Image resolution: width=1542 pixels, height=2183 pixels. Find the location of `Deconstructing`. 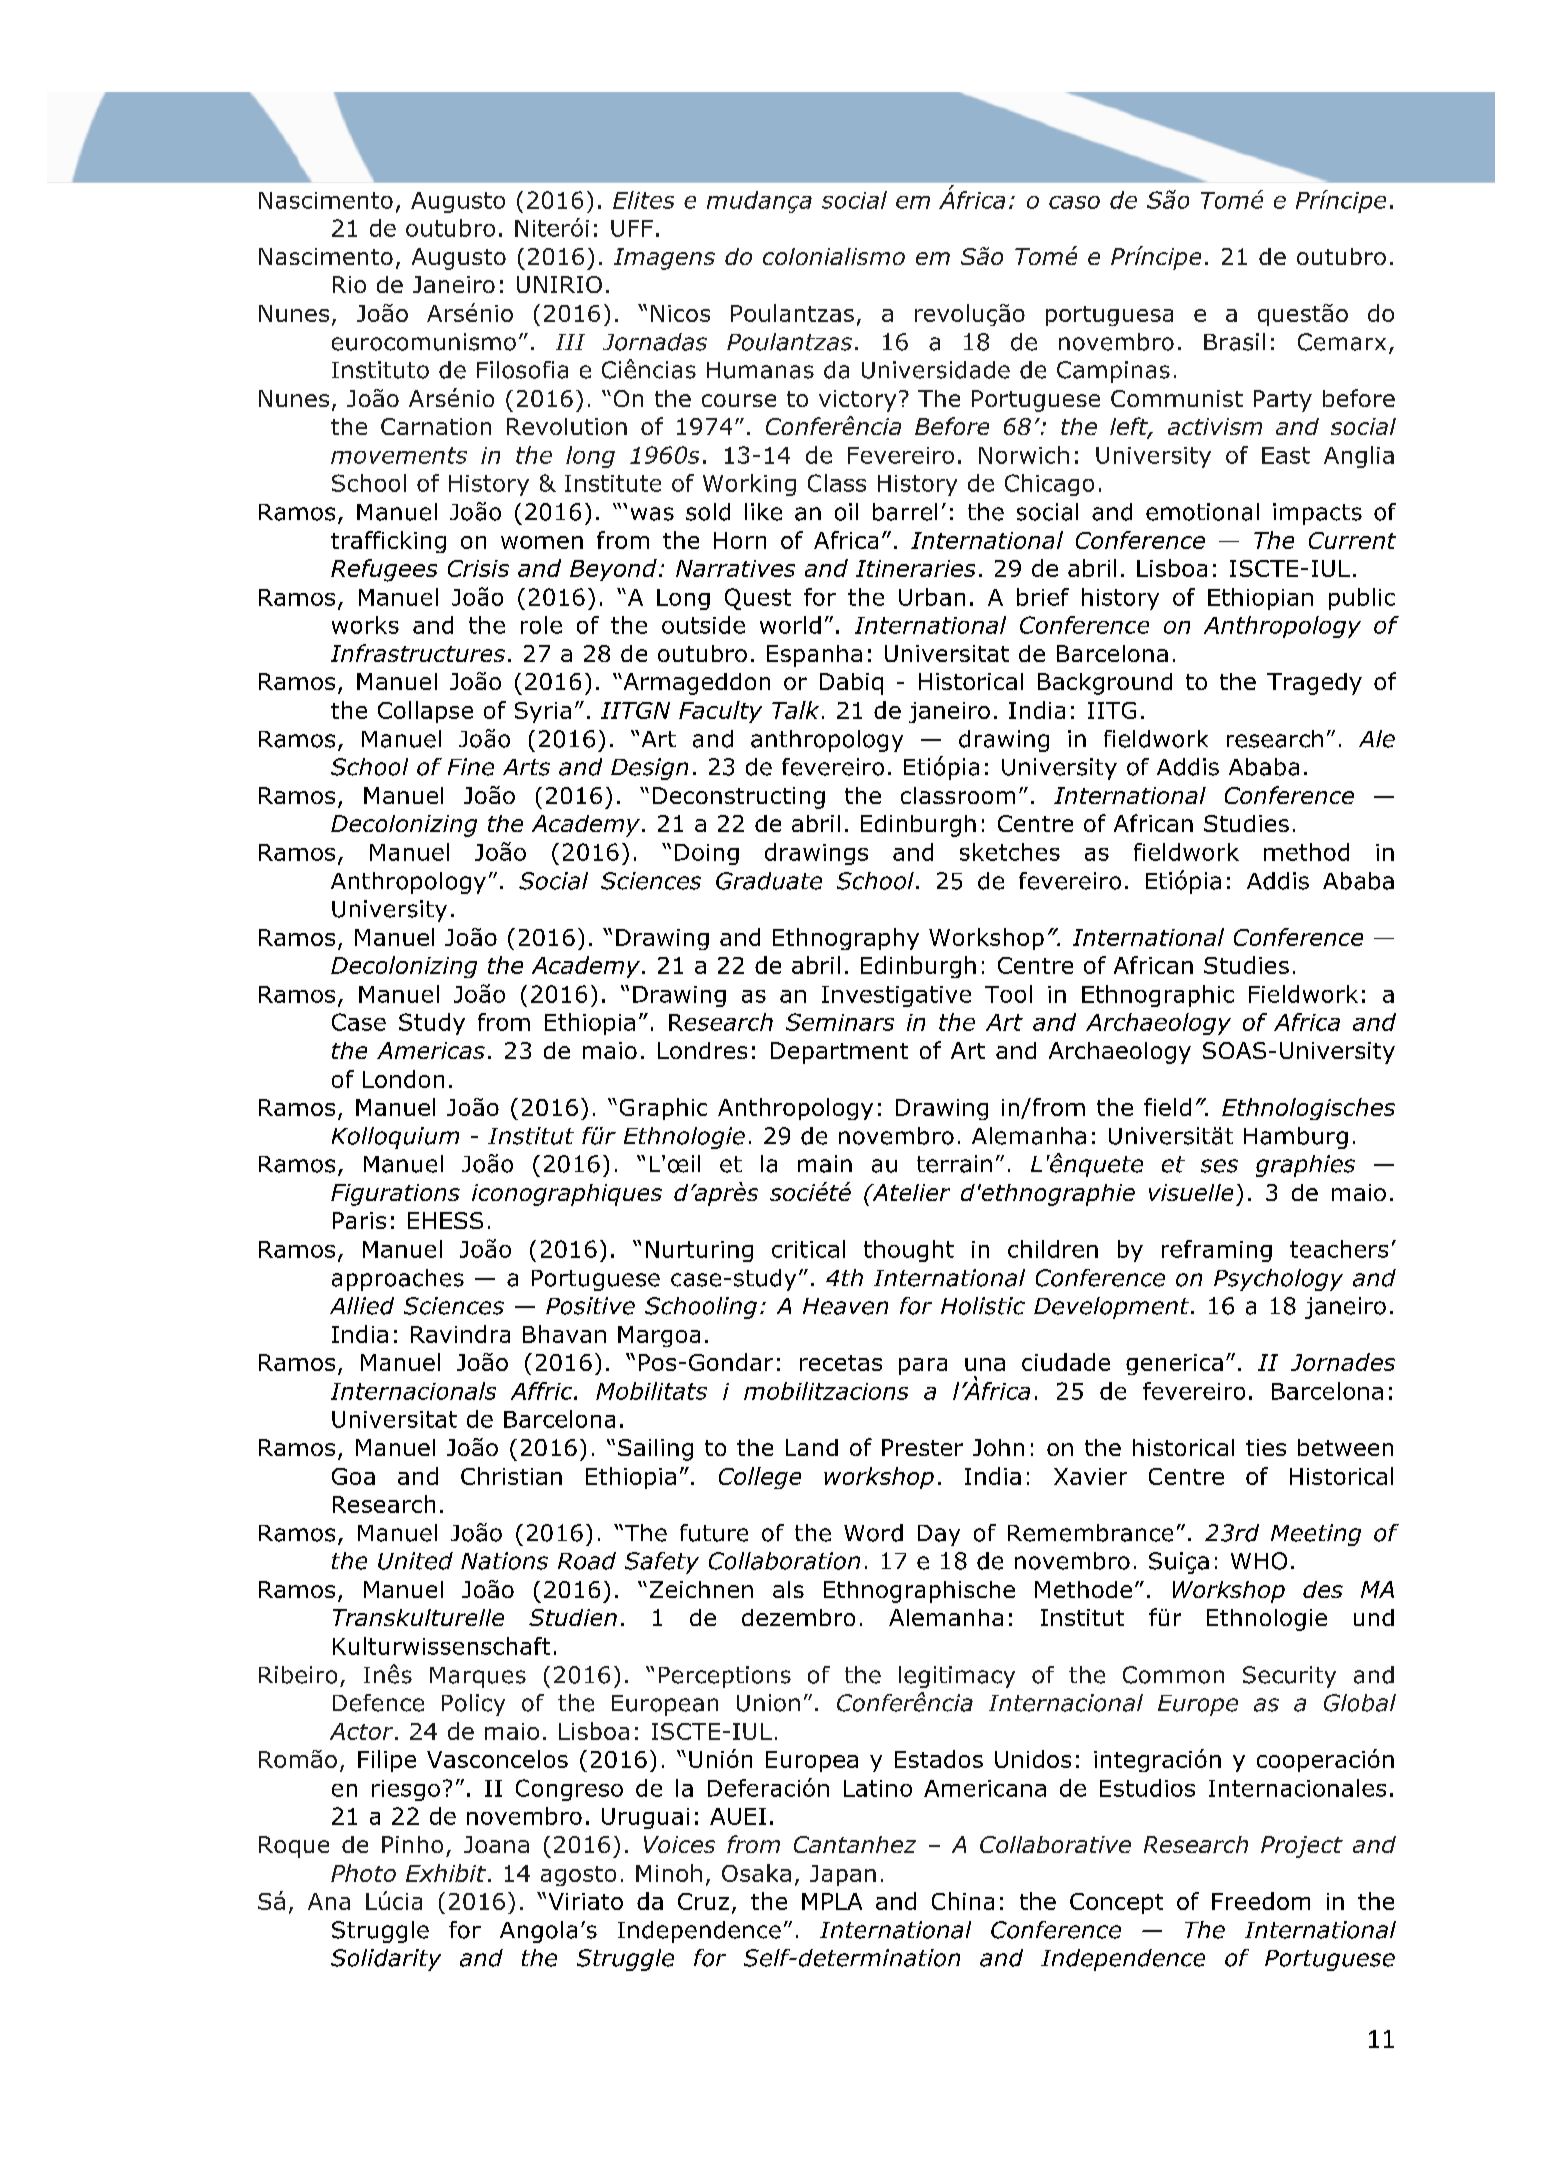

Deconstructing is located at coordinates (739, 798).
